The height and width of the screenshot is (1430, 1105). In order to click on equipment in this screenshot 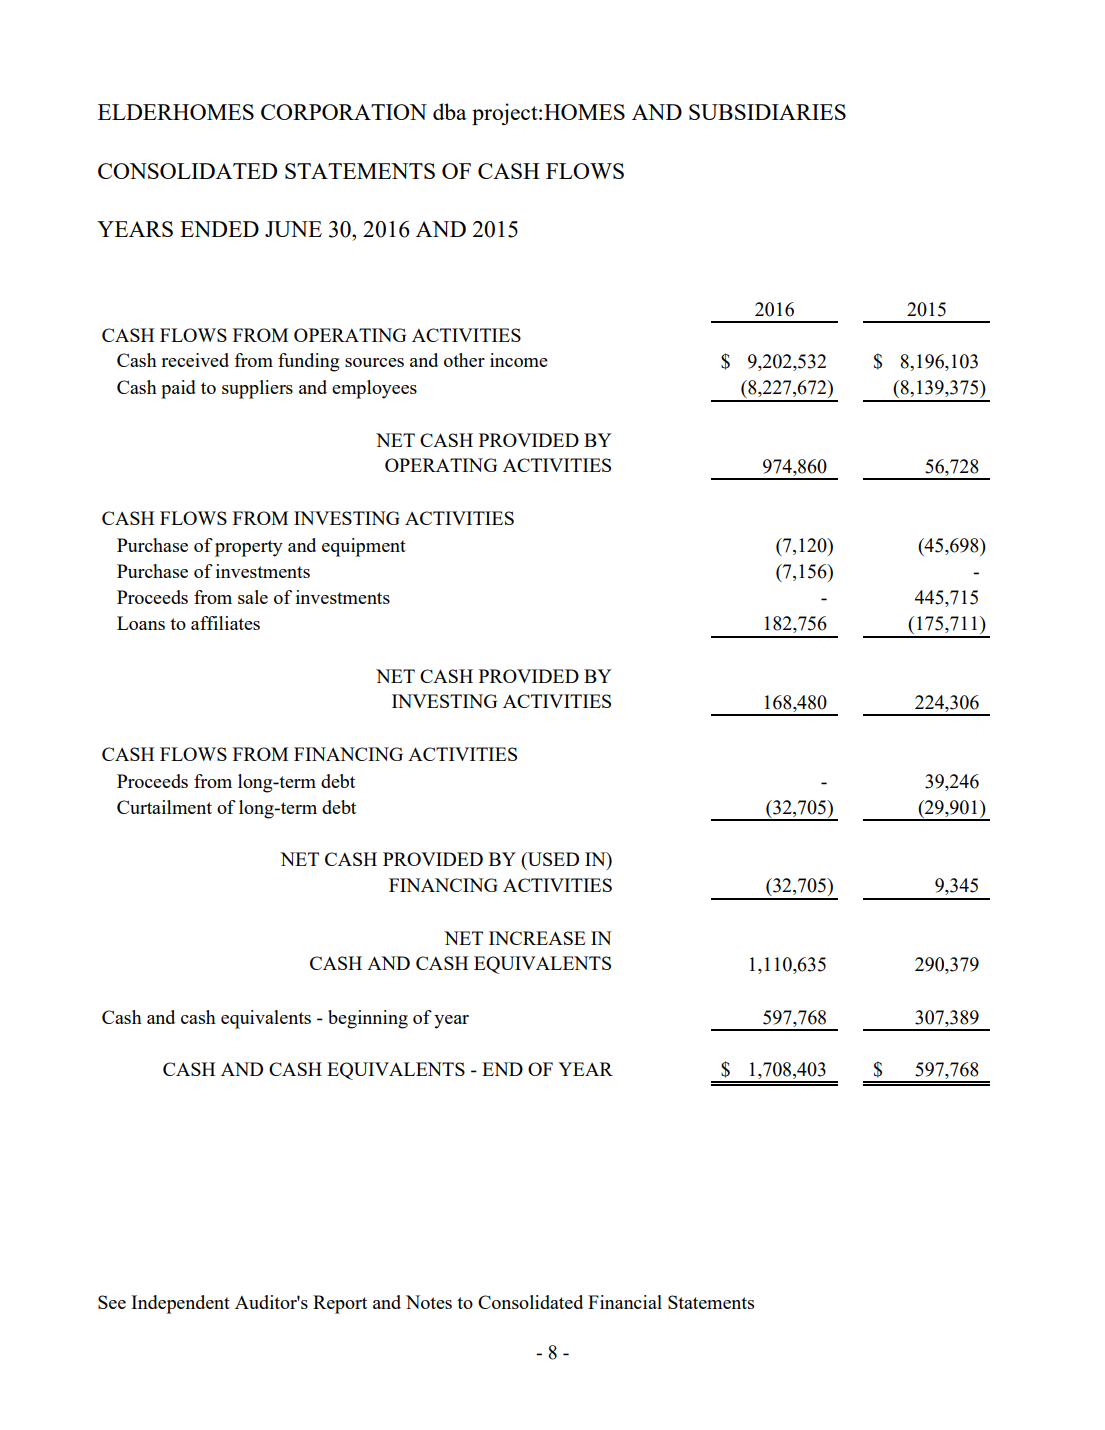, I will do `click(364, 547)`.
